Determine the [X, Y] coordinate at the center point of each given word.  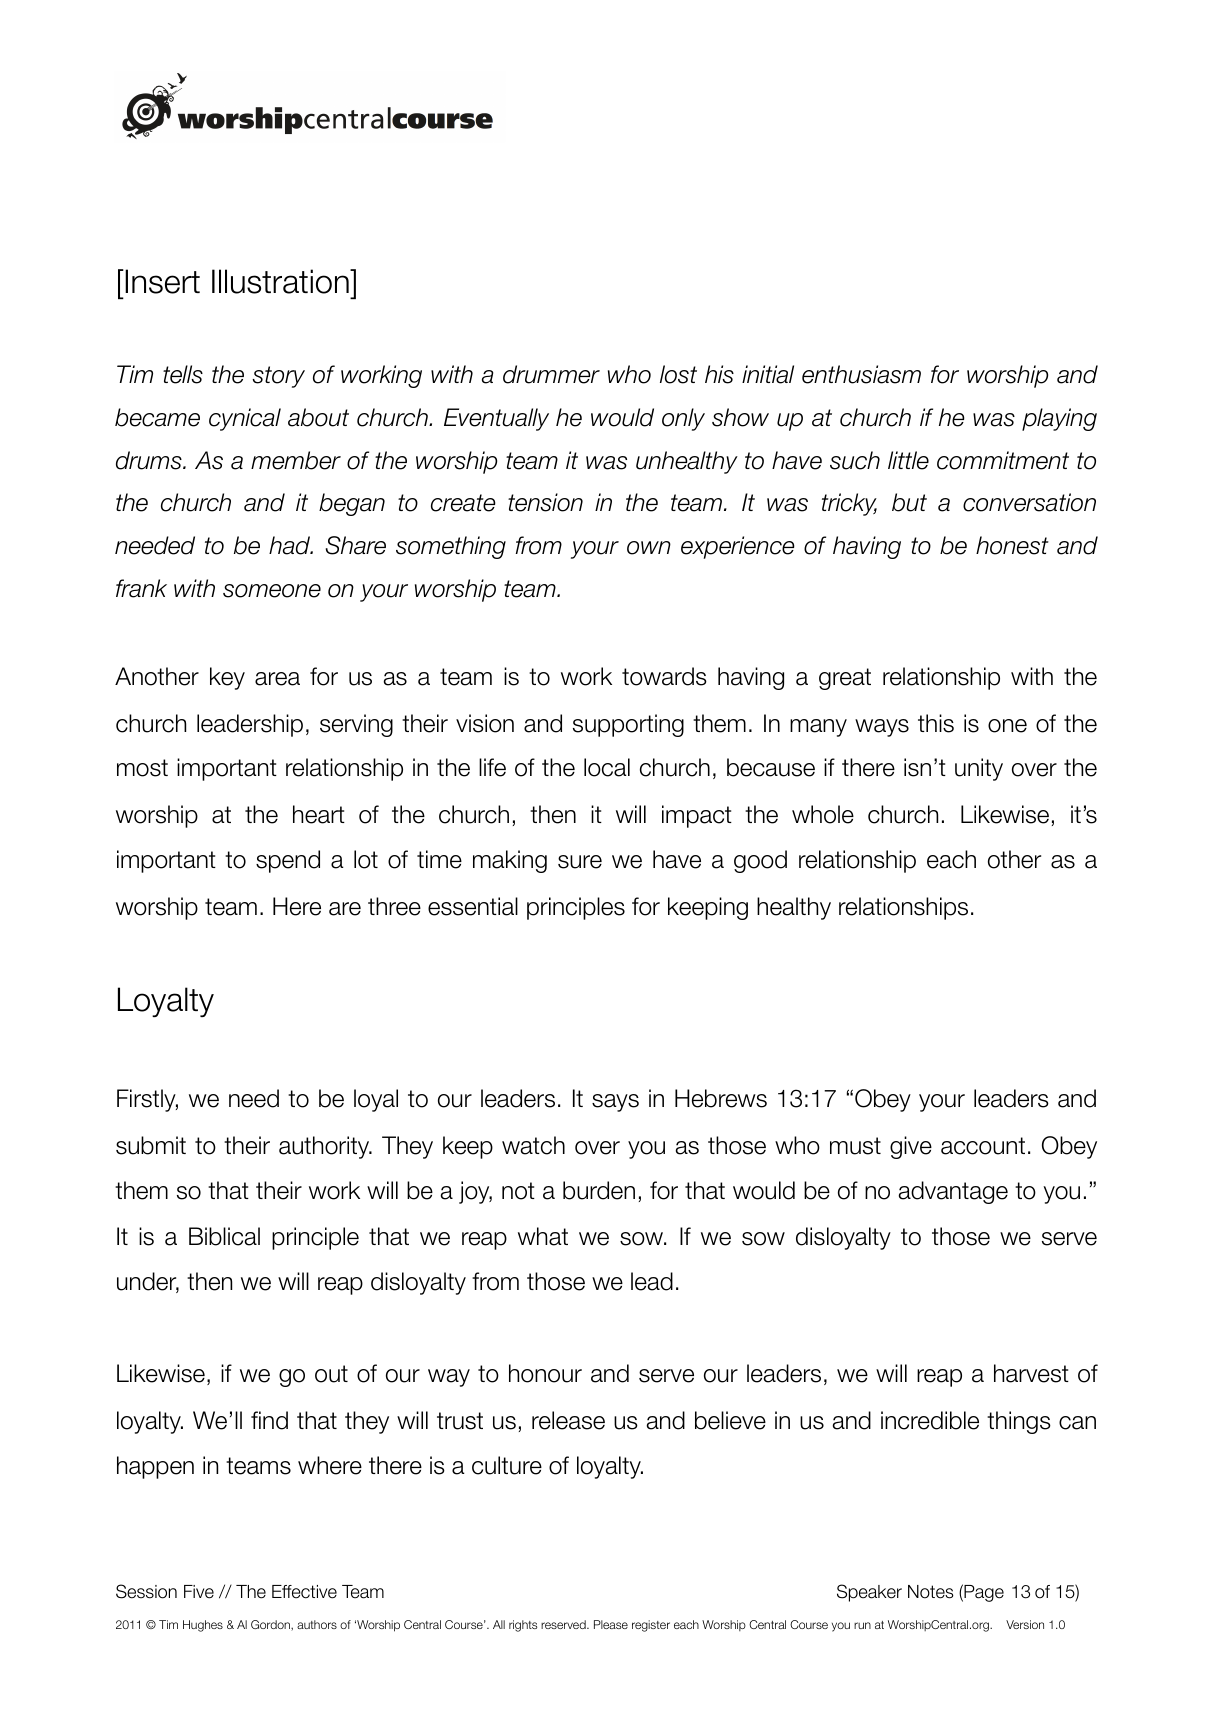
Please [611, 1624]
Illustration [281, 281]
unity [979, 769]
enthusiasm [861, 374]
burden [599, 1190]
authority [325, 1147]
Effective [304, 1592]
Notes [931, 1592]
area [277, 679]
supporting [628, 725]
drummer [551, 374]
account [983, 1146]
